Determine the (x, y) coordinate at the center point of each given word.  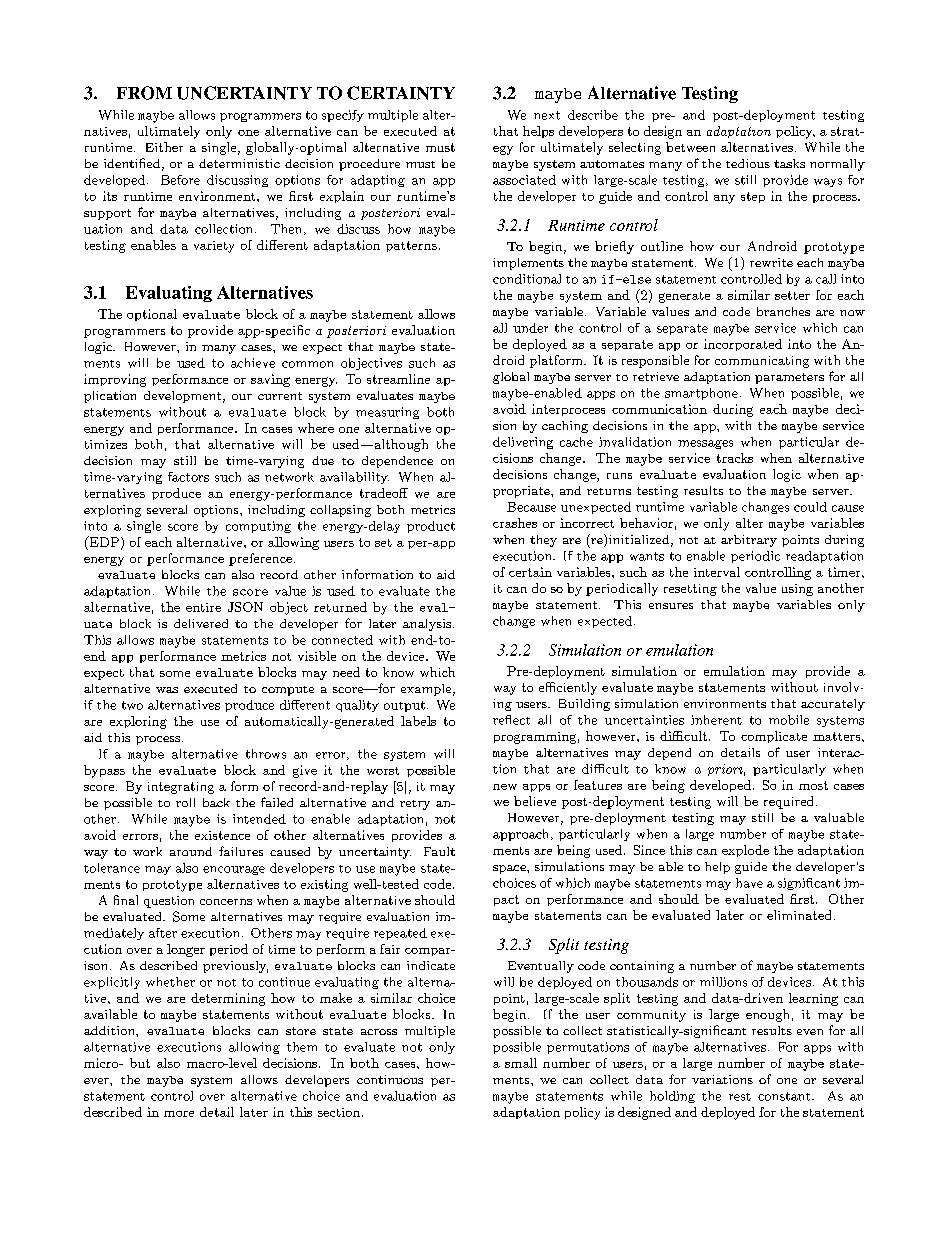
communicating (762, 362)
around (191, 851)
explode (745, 851)
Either (164, 147)
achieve (253, 363)
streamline (398, 379)
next (547, 115)
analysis (427, 625)
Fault (439, 851)
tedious (748, 163)
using (797, 590)
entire (203, 607)
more (179, 1114)
